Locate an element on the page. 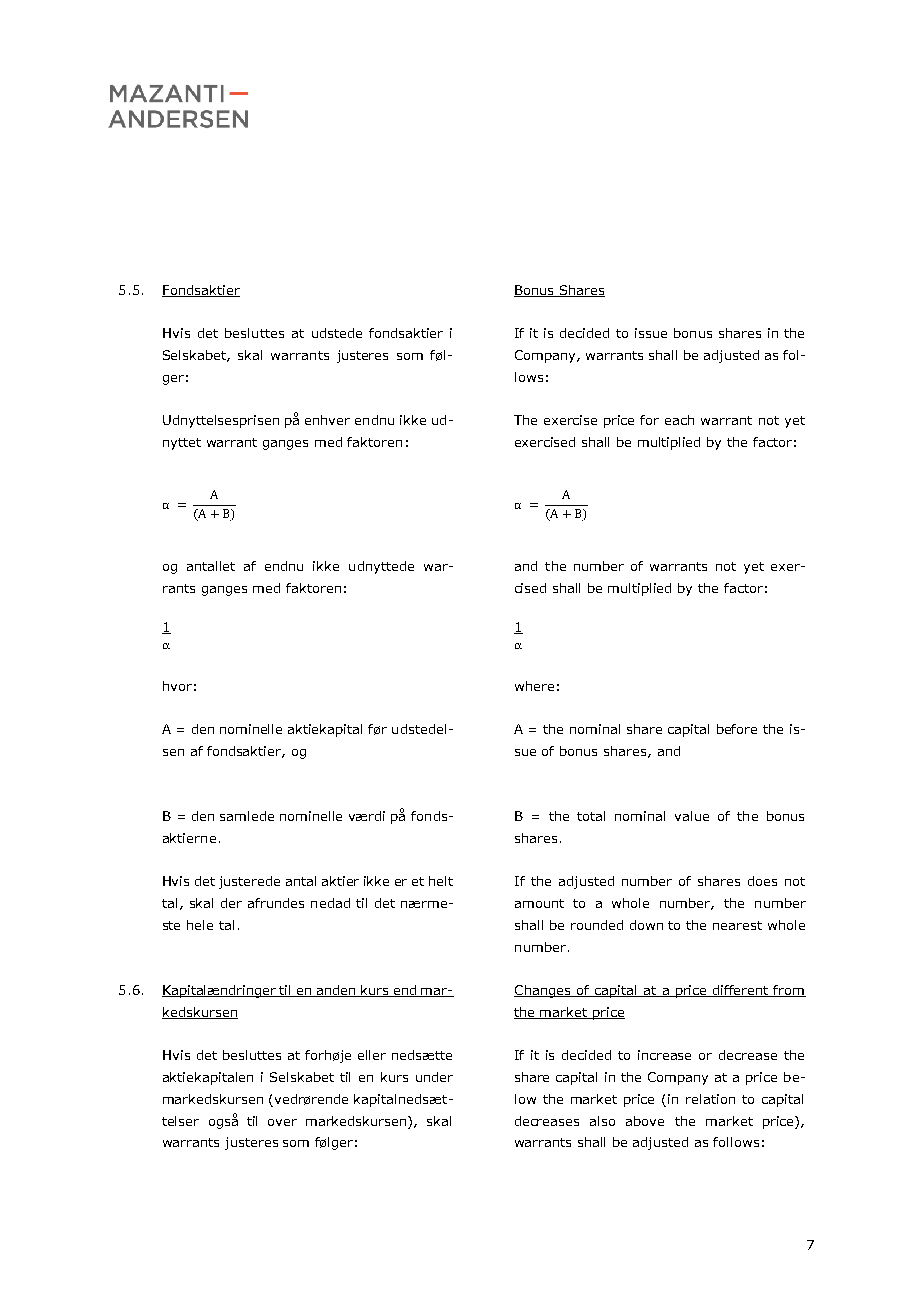  each is located at coordinates (679, 420).
